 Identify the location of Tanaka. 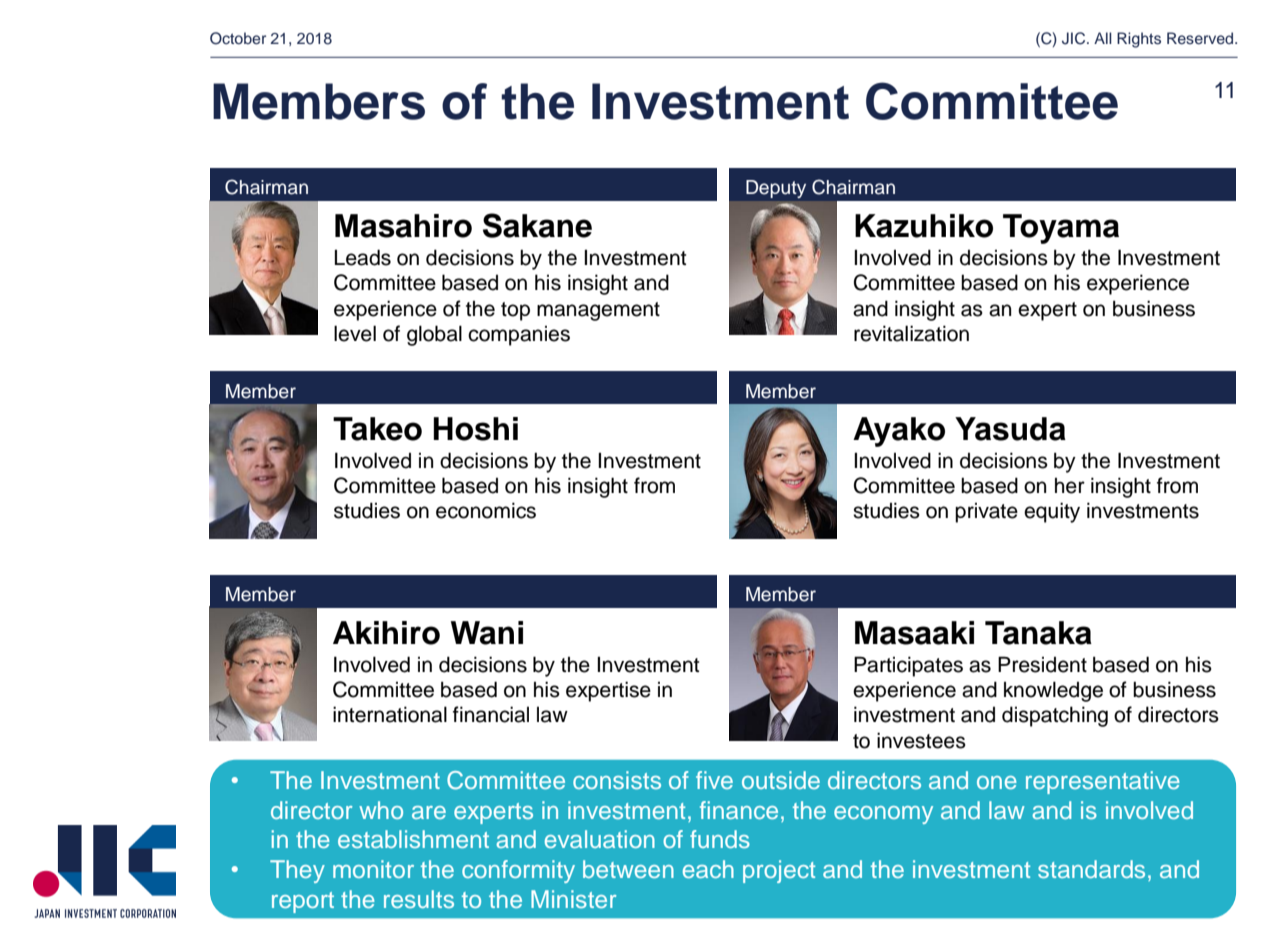
(1038, 633).
